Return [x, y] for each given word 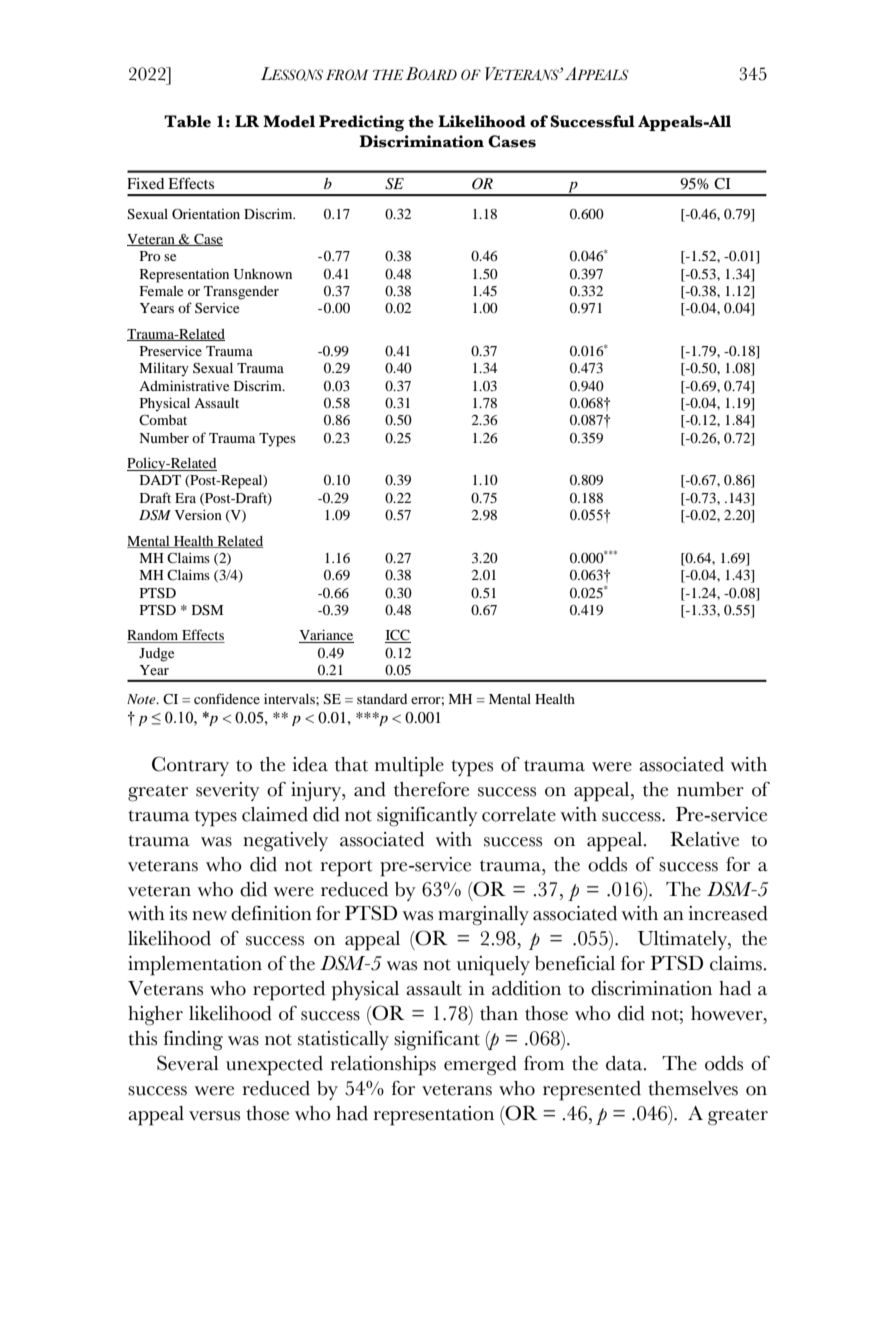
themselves [693, 1088]
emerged [480, 1066]
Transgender [241, 293]
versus [214, 1116]
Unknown [263, 274]
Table [187, 121]
